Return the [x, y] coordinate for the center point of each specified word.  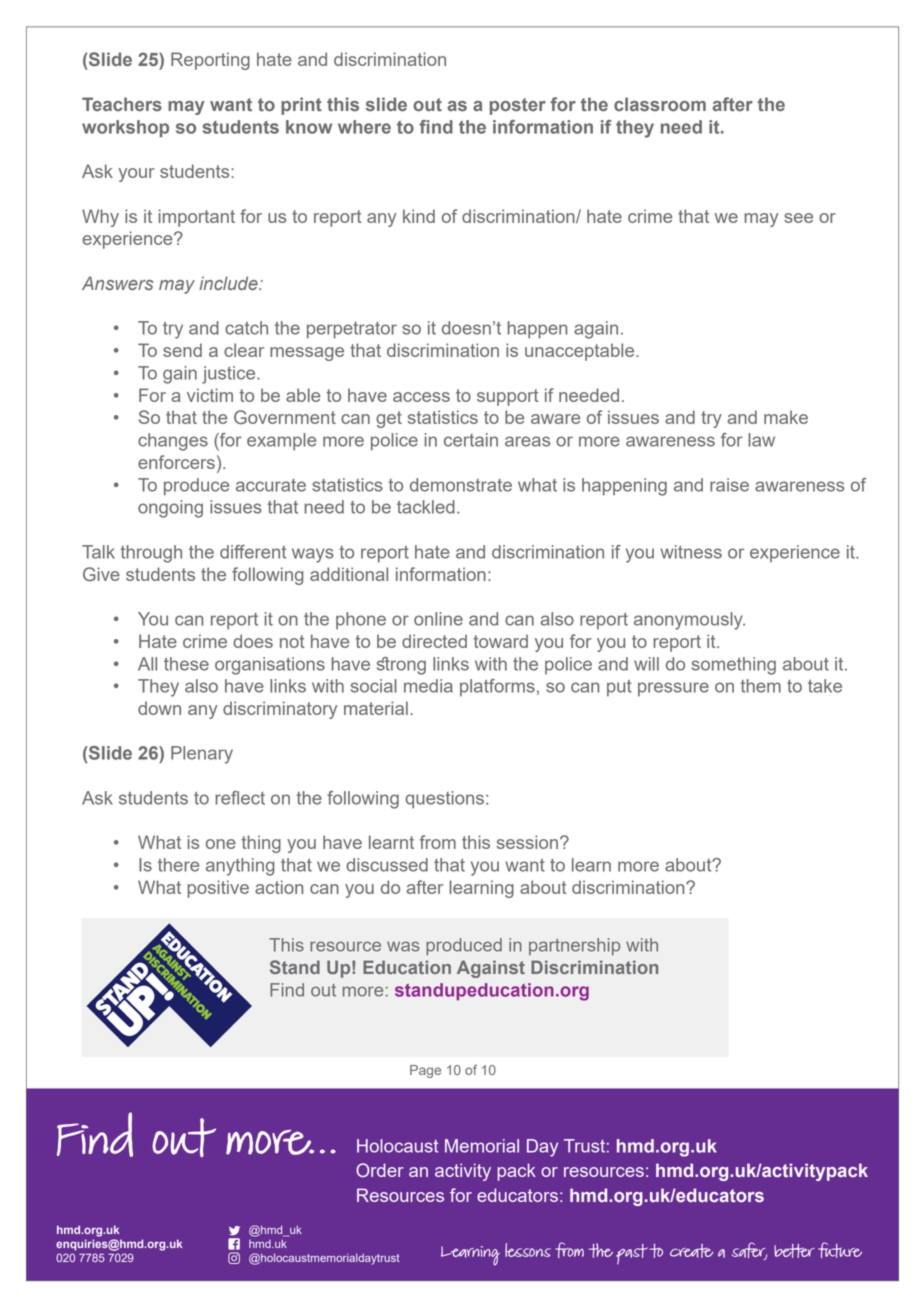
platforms [497, 687]
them [760, 686]
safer [749, 1251]
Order [380, 1170]
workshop [125, 129]
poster [518, 106]
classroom [660, 104]
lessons [528, 1250]
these [186, 664]
